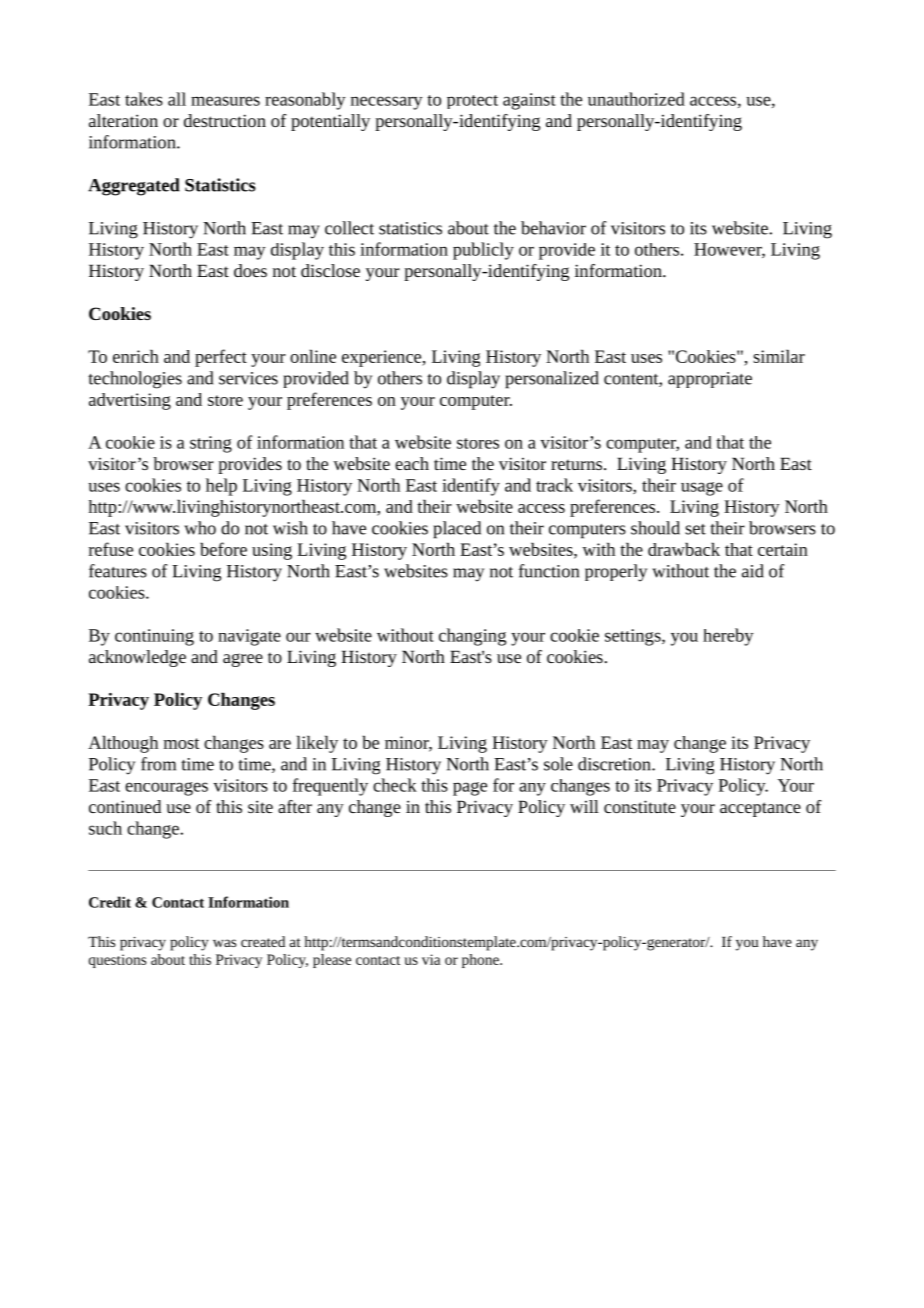 The width and height of the image is (924, 1308). I want to click on acceptance, so click(760, 809).
